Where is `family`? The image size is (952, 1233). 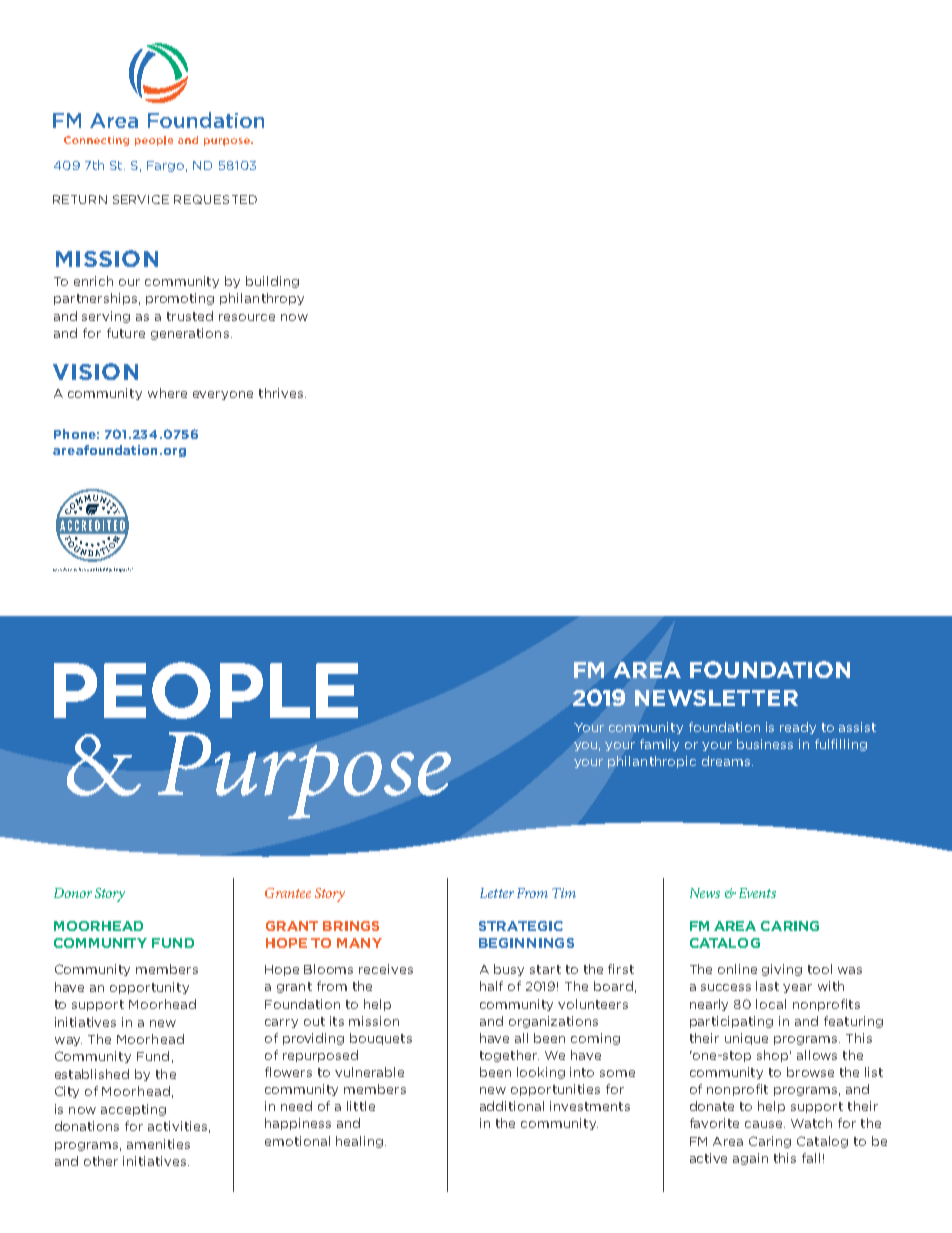
family is located at coordinates (659, 745).
